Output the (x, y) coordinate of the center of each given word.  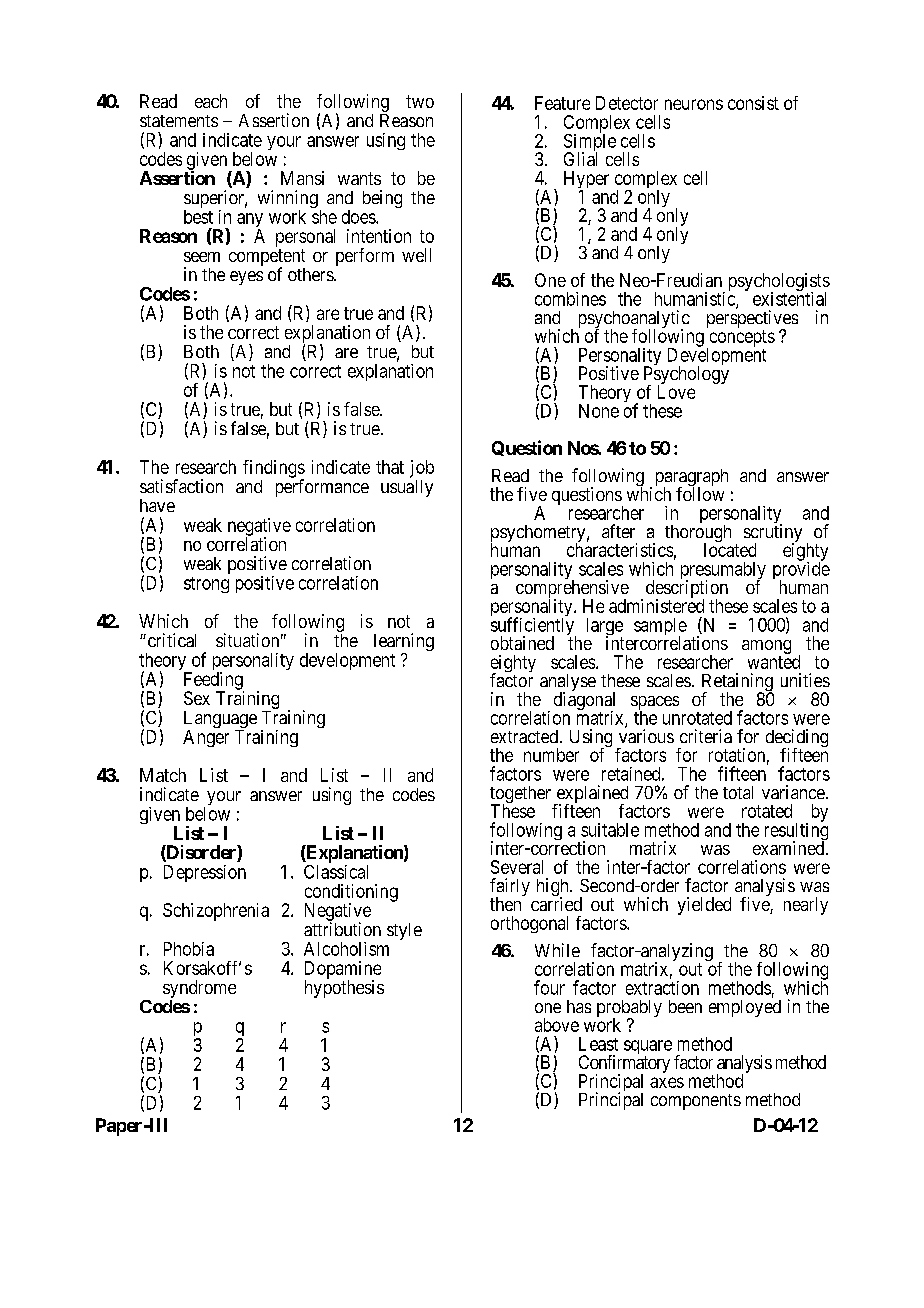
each (211, 101)
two (420, 101)
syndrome (199, 989)
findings (274, 470)
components (696, 1102)
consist (753, 103)
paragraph (692, 479)
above (557, 1025)
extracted (524, 736)
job (422, 469)
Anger (206, 738)
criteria (706, 736)
